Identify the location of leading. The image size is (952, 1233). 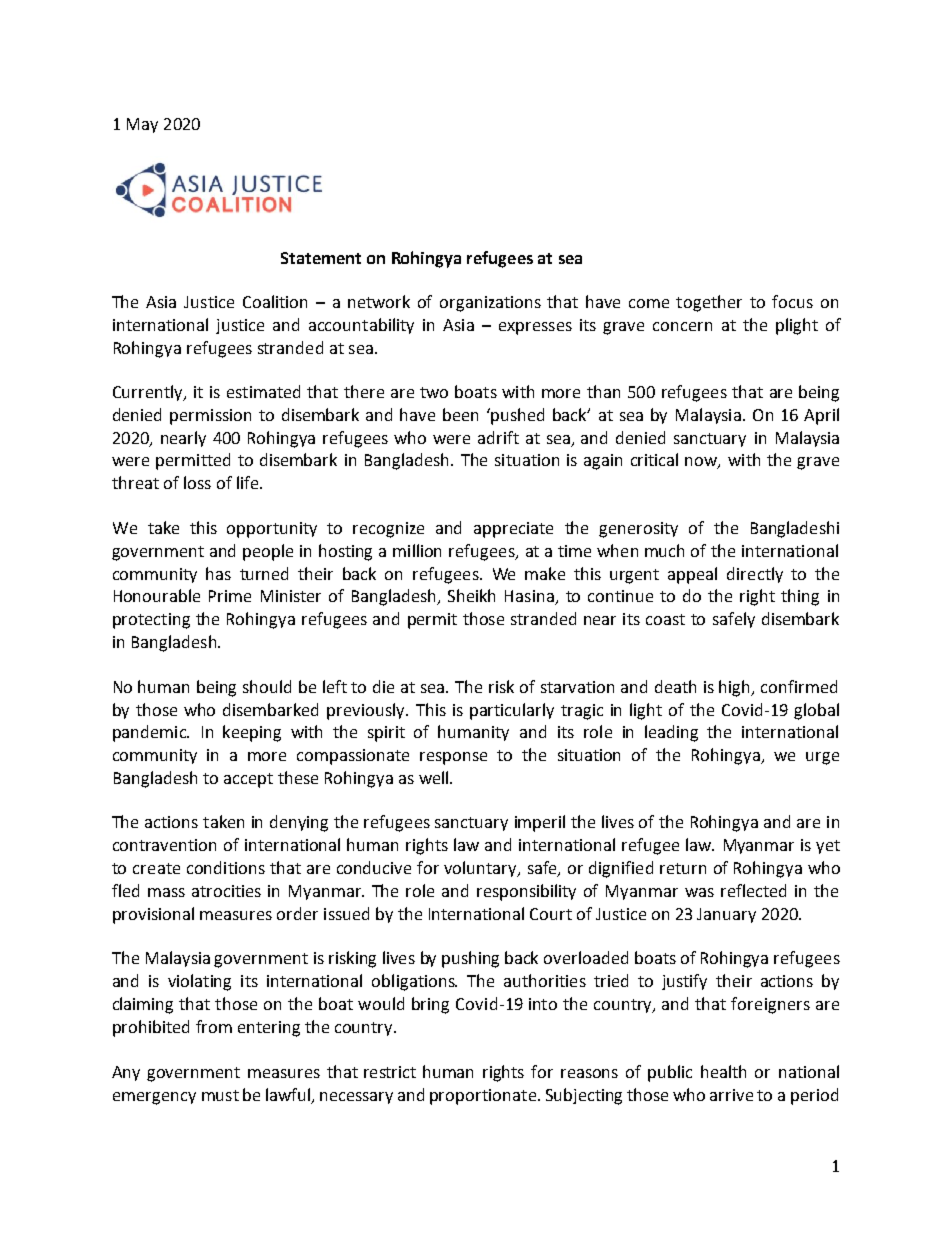
(671, 733).
